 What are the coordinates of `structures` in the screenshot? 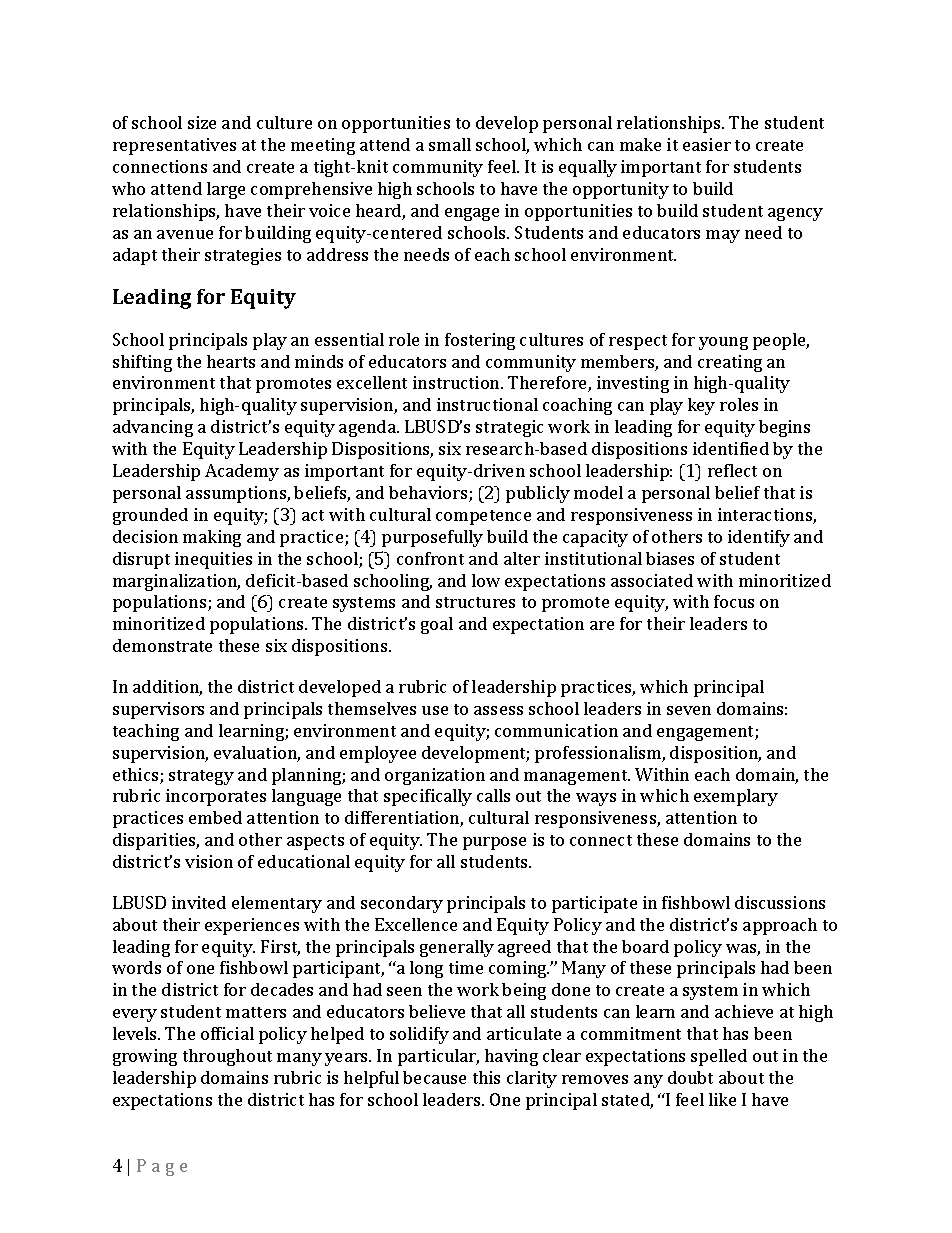 It's located at (475, 602).
